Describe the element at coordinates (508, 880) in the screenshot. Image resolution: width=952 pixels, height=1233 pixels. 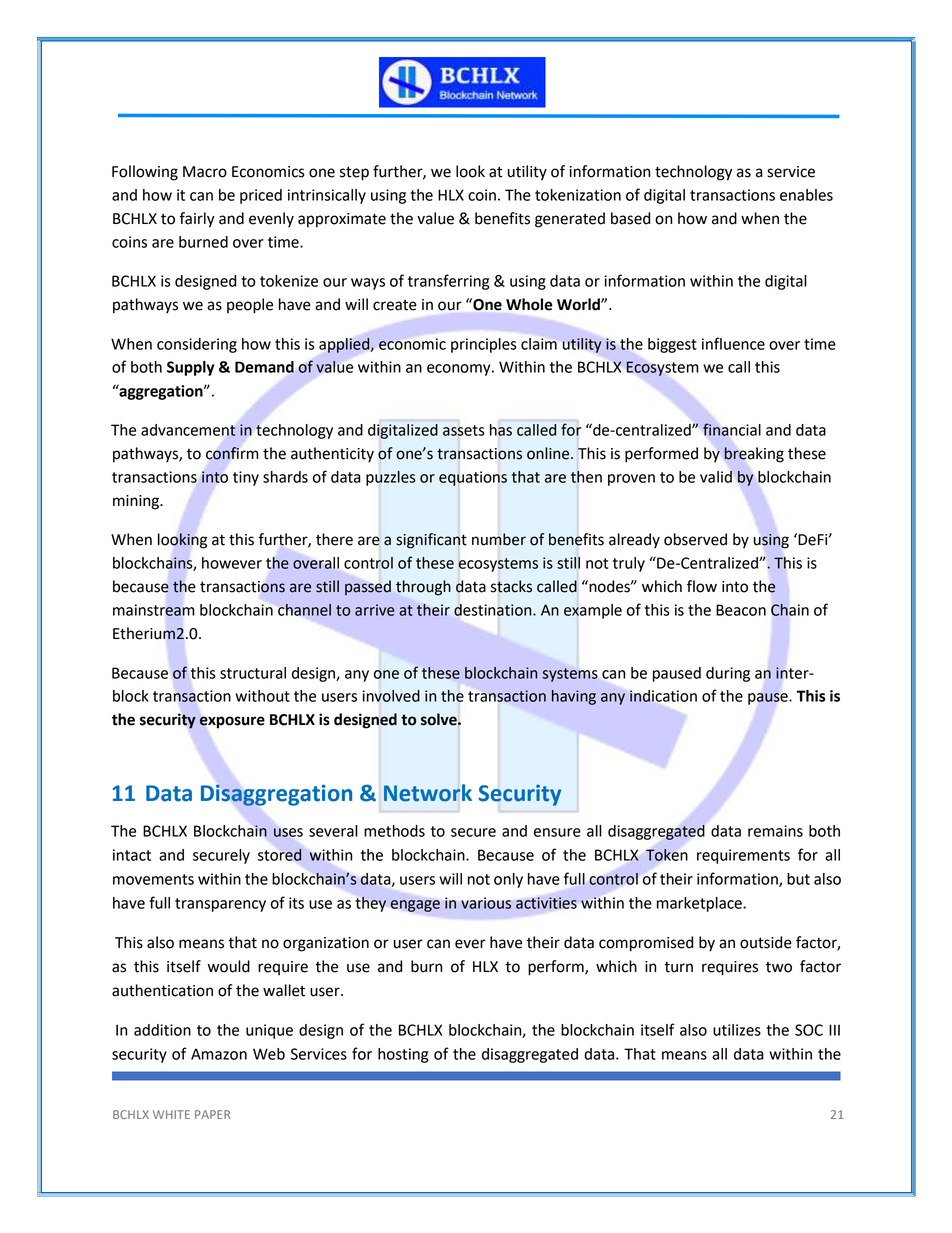
I see `only` at that location.
